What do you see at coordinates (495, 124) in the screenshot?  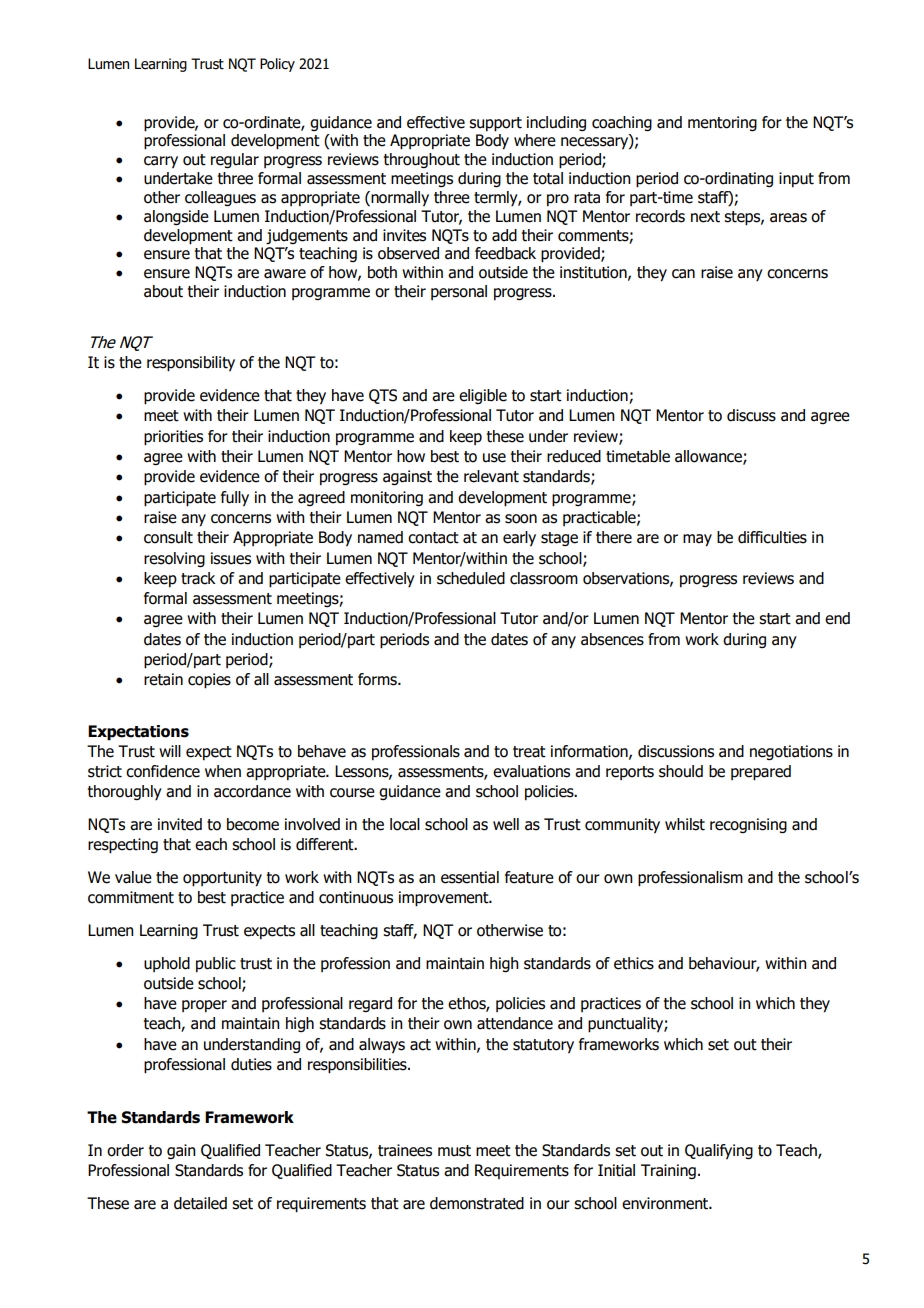 I see `support` at bounding box center [495, 124].
